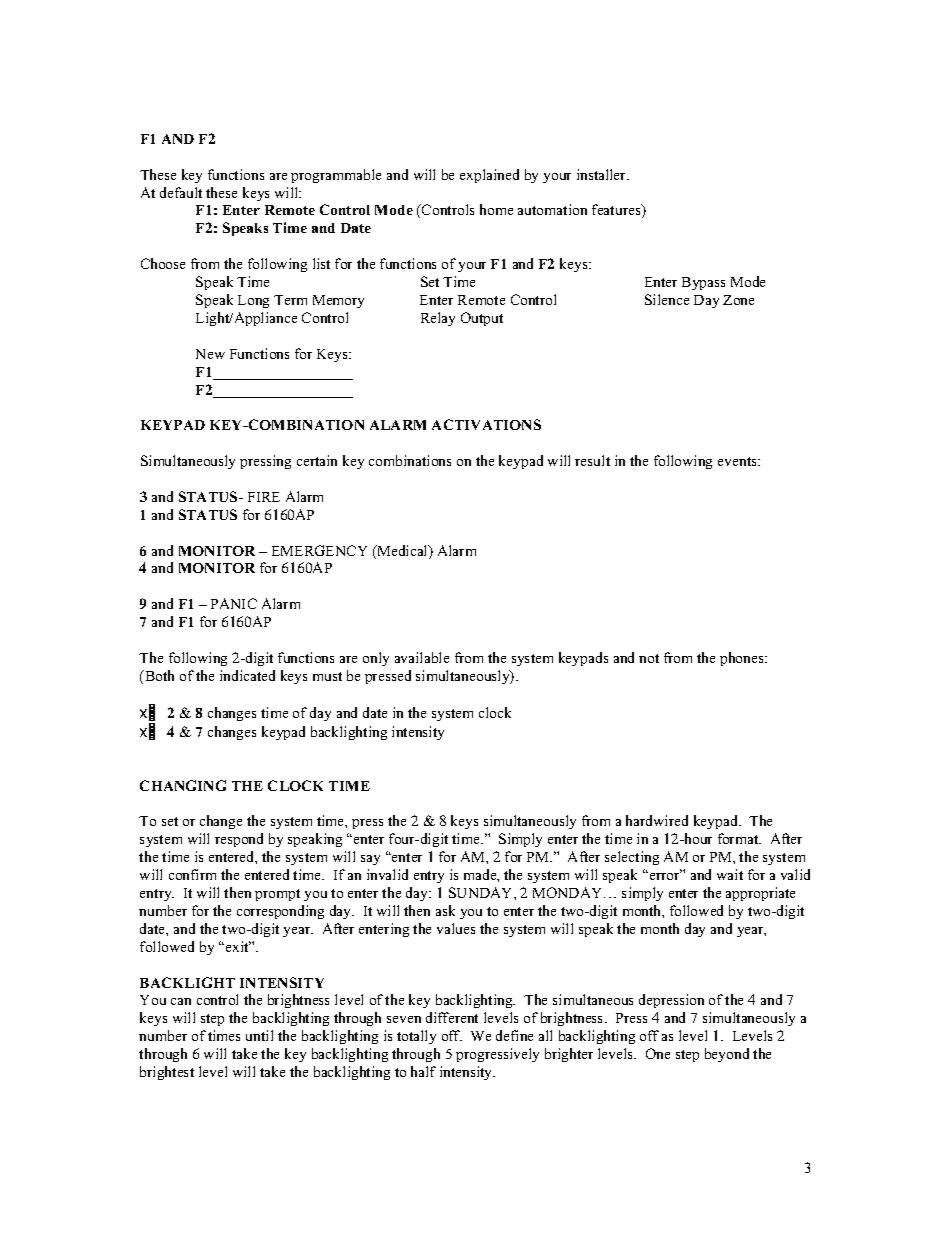 The image size is (952, 1233). What do you see at coordinates (649, 658) in the screenshot?
I see `not` at bounding box center [649, 658].
